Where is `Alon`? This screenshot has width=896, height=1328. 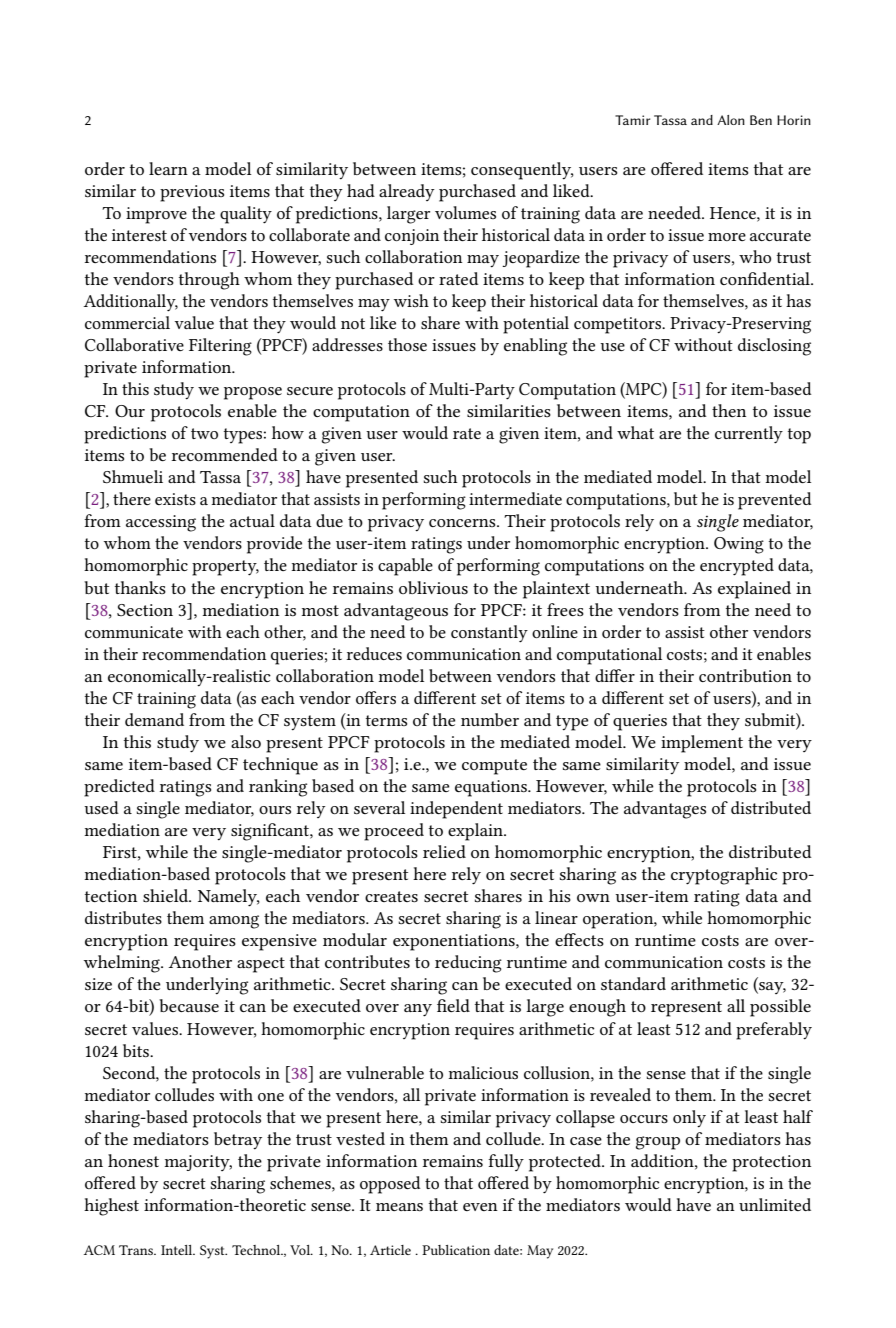 Alon is located at coordinates (731, 120).
